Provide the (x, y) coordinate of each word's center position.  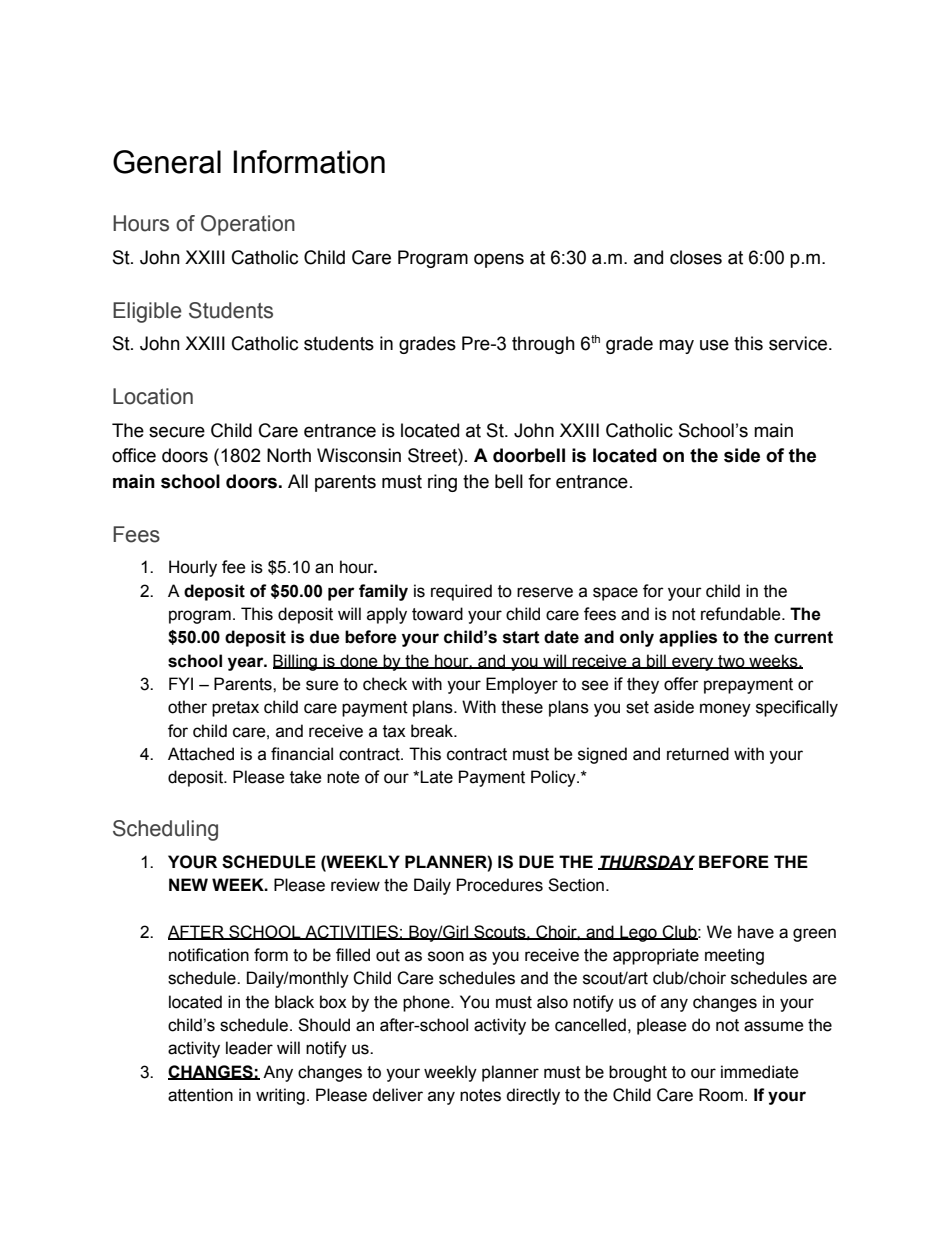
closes (696, 257)
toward (437, 614)
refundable (742, 614)
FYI (181, 683)
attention (200, 1095)
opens (499, 260)
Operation (248, 225)
